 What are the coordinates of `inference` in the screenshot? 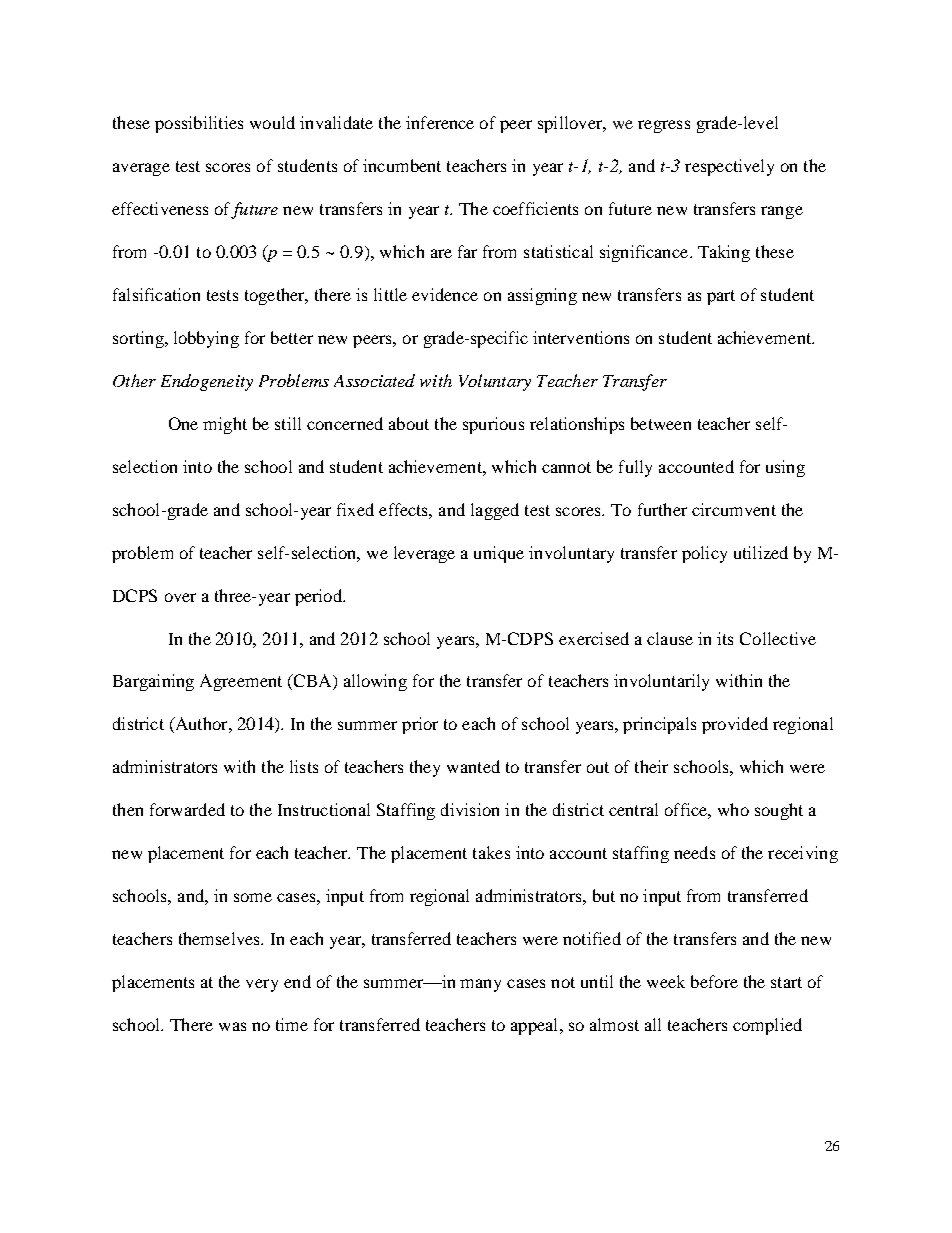 It's located at (440, 122).
